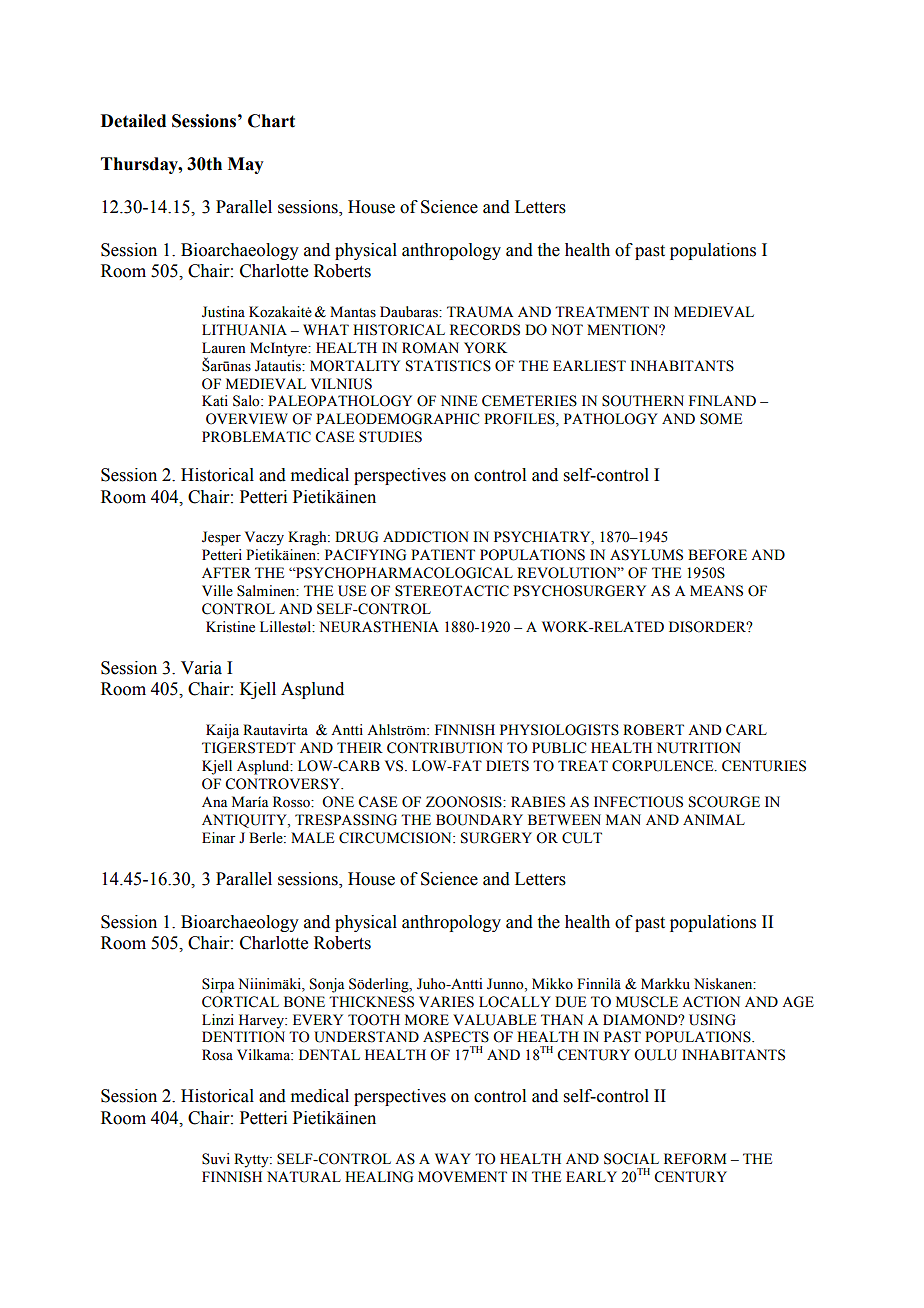  Describe the element at coordinates (709, 627) in the document. I see `DISORDER` at that location.
